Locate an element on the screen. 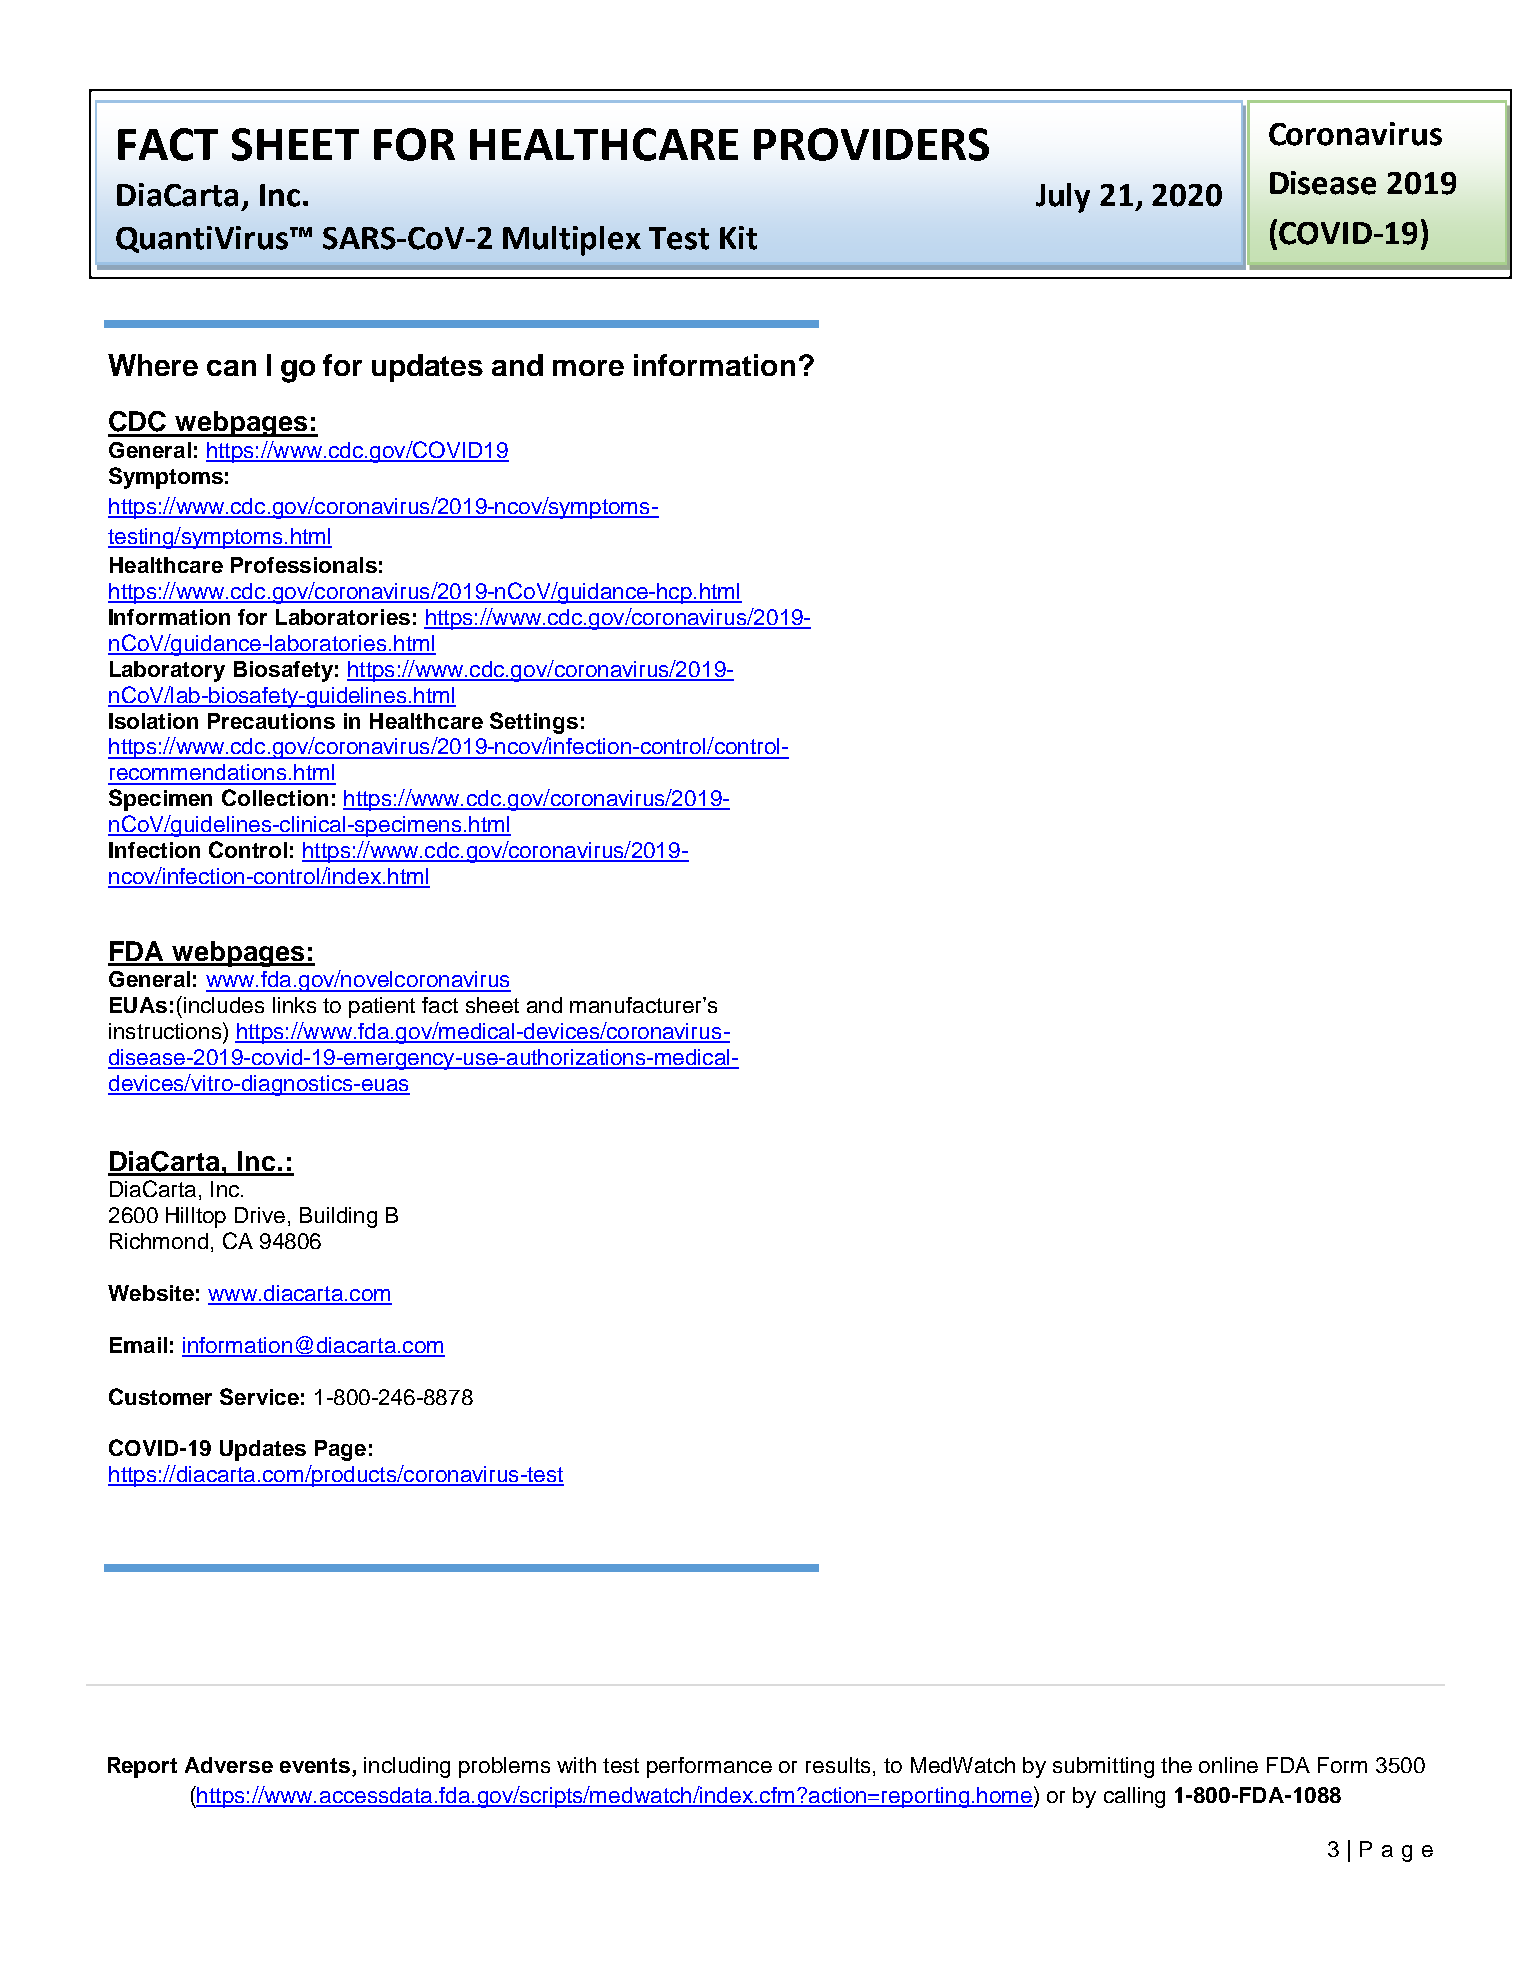 The image size is (1531, 1981). patient is located at coordinates (382, 1007).
